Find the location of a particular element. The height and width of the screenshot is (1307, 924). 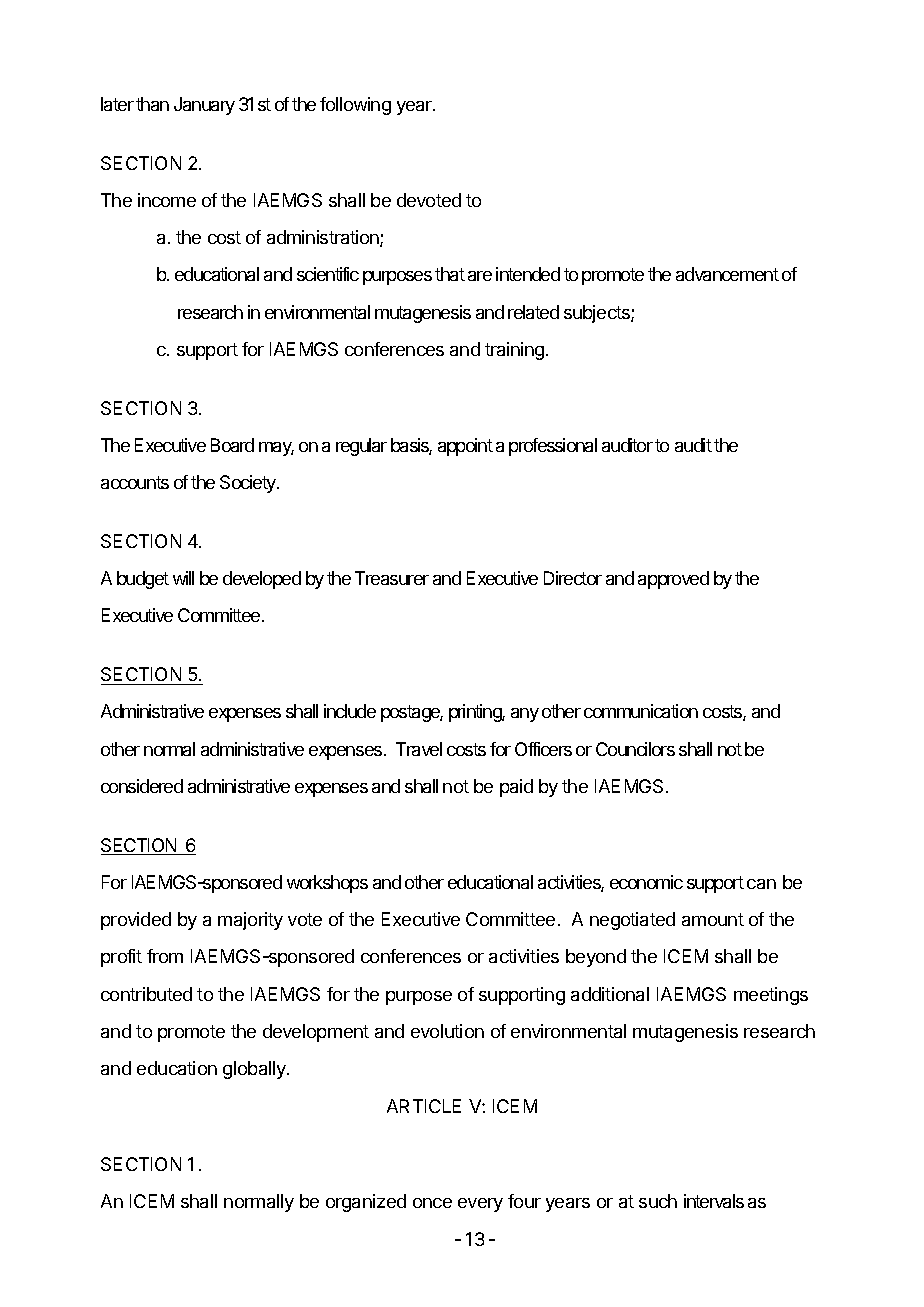

following is located at coordinates (355, 106).
